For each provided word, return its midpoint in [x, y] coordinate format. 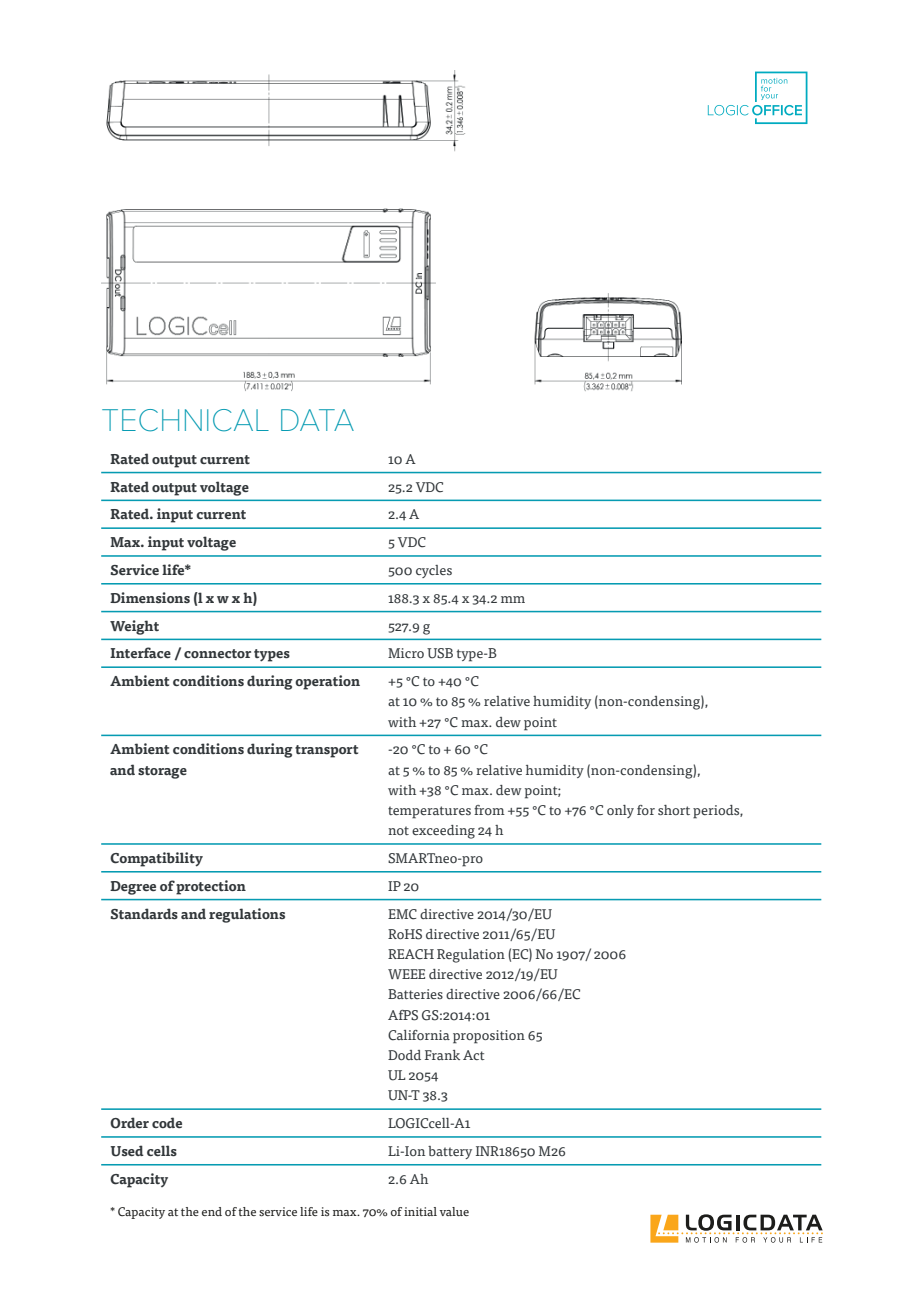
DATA [317, 420]
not [398, 830]
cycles [434, 571]
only [620, 811]
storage [162, 772]
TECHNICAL [185, 420]
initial [420, 1211]
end [212, 1211]
